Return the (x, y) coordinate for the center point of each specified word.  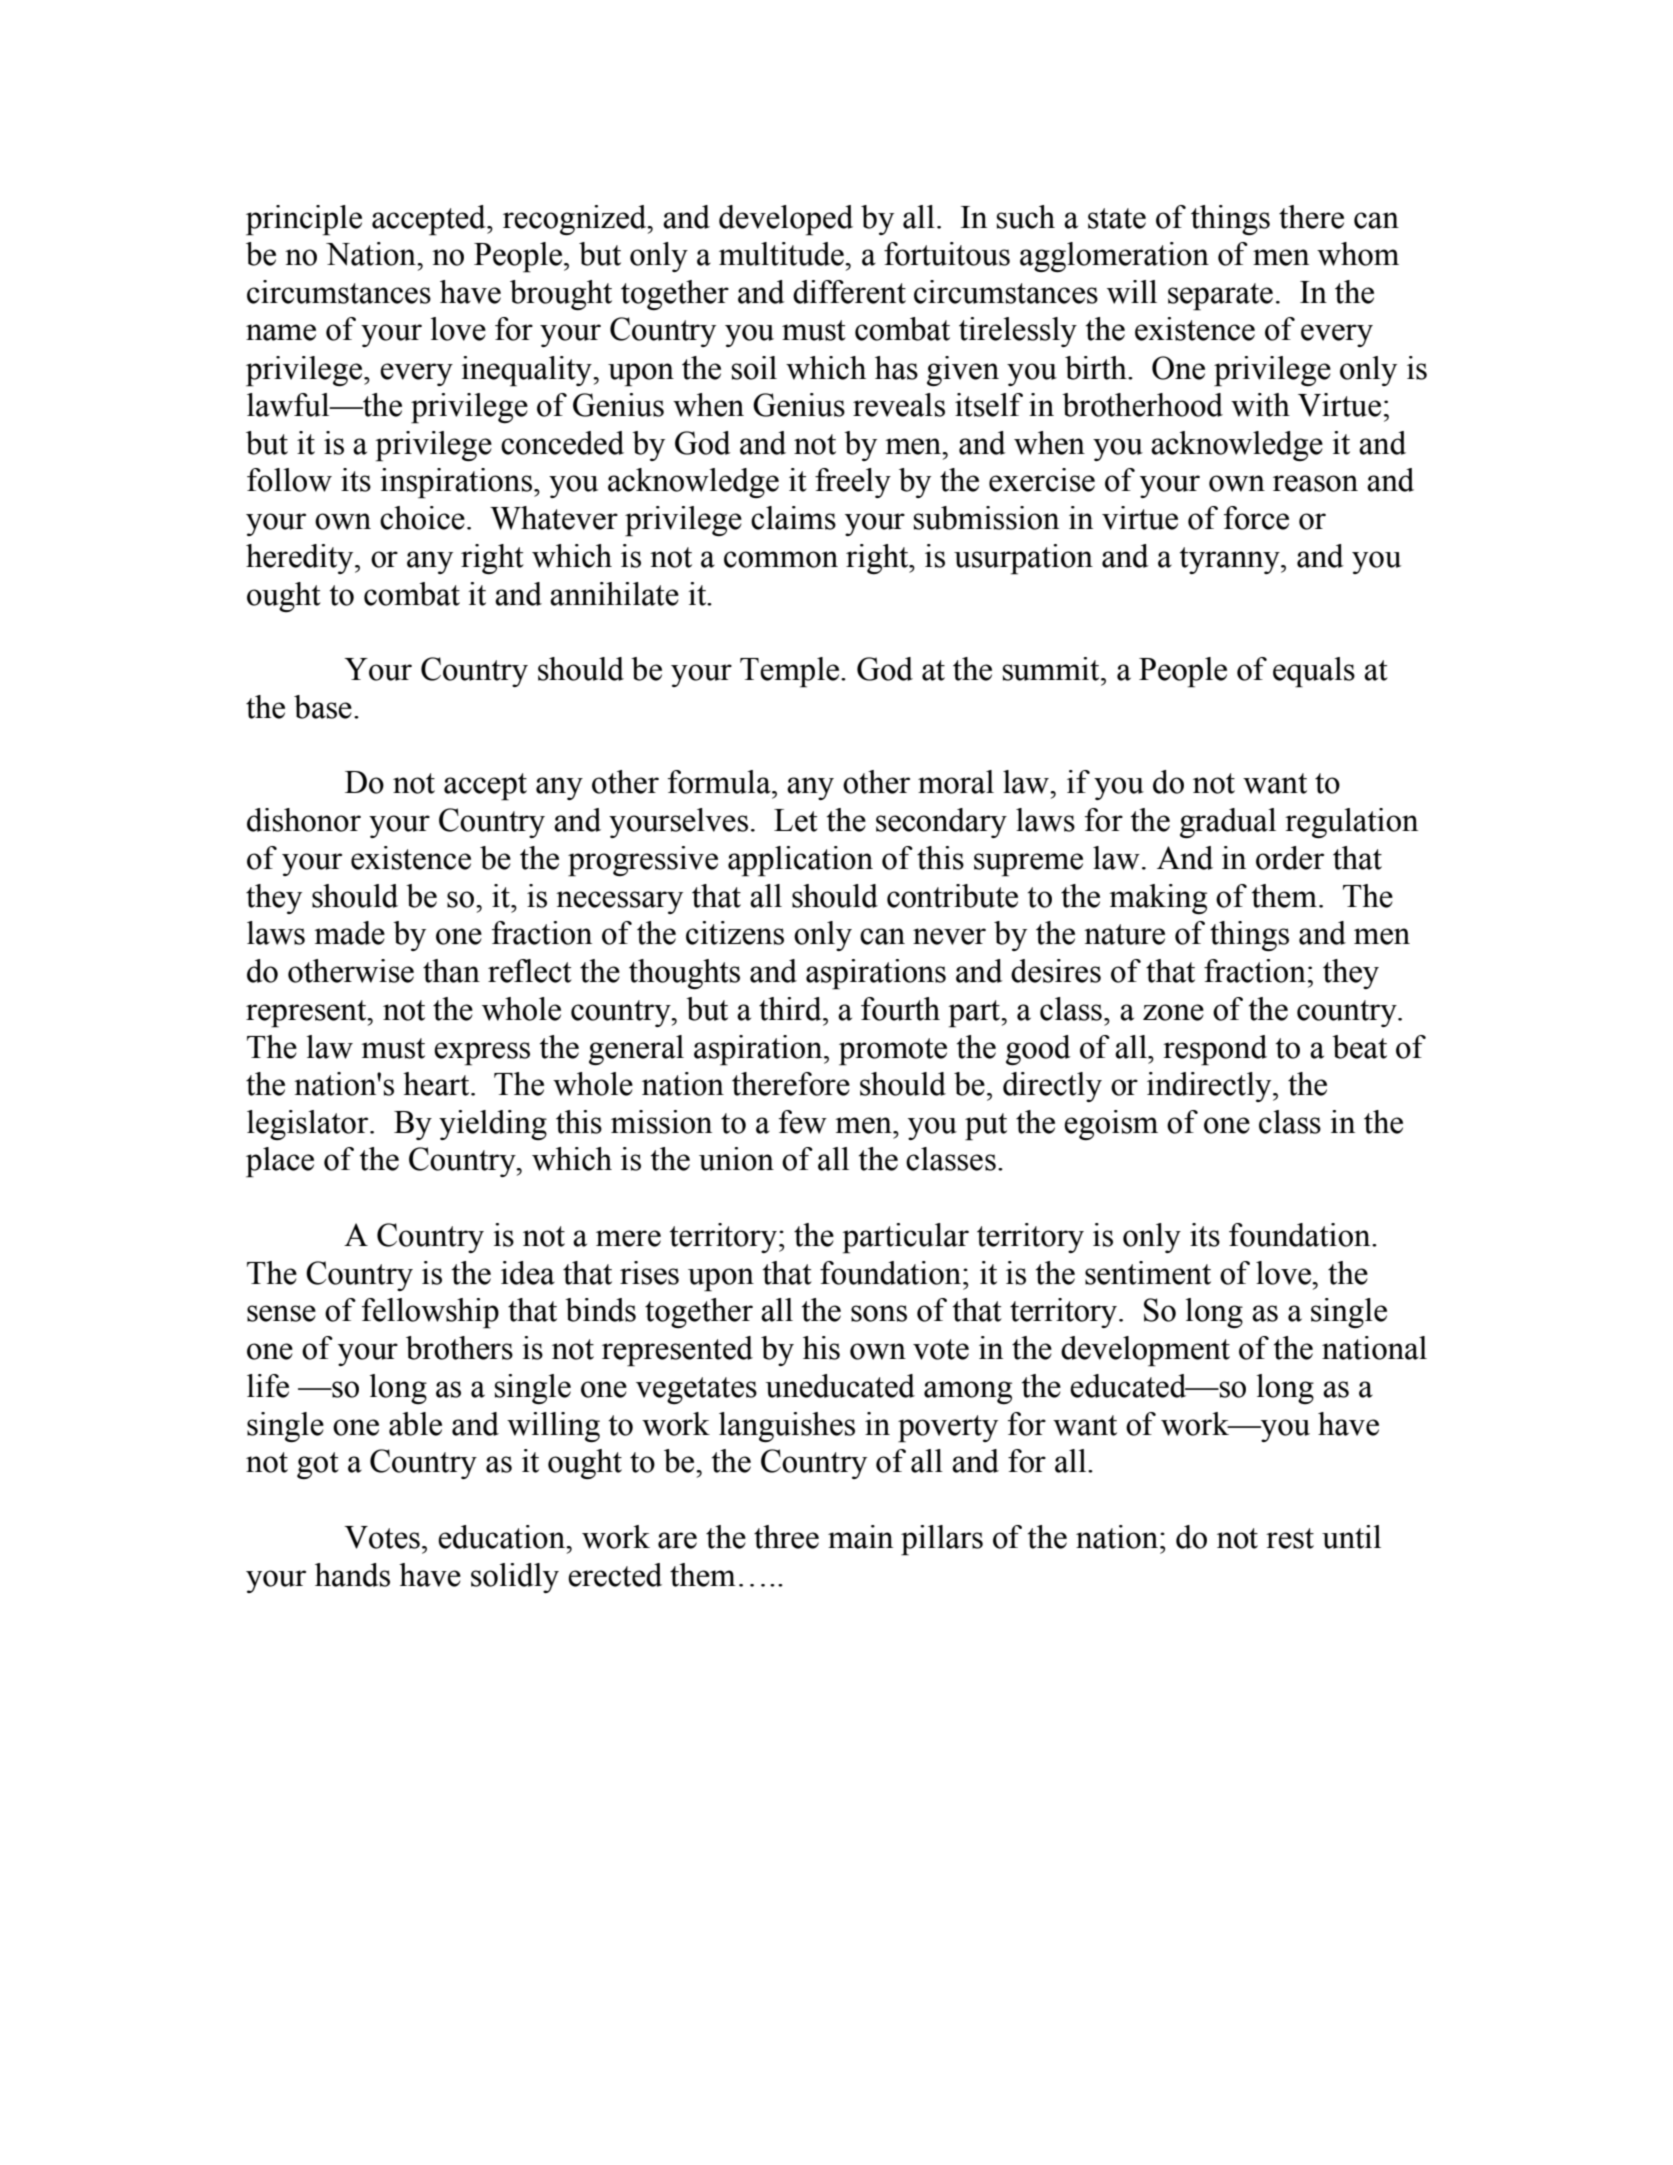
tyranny (1231, 560)
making (1158, 899)
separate (1220, 297)
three (786, 1537)
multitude (782, 254)
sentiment (1148, 1273)
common (781, 559)
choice (422, 518)
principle (304, 220)
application (800, 861)
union (736, 1159)
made (349, 933)
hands (352, 1575)
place (280, 1162)
